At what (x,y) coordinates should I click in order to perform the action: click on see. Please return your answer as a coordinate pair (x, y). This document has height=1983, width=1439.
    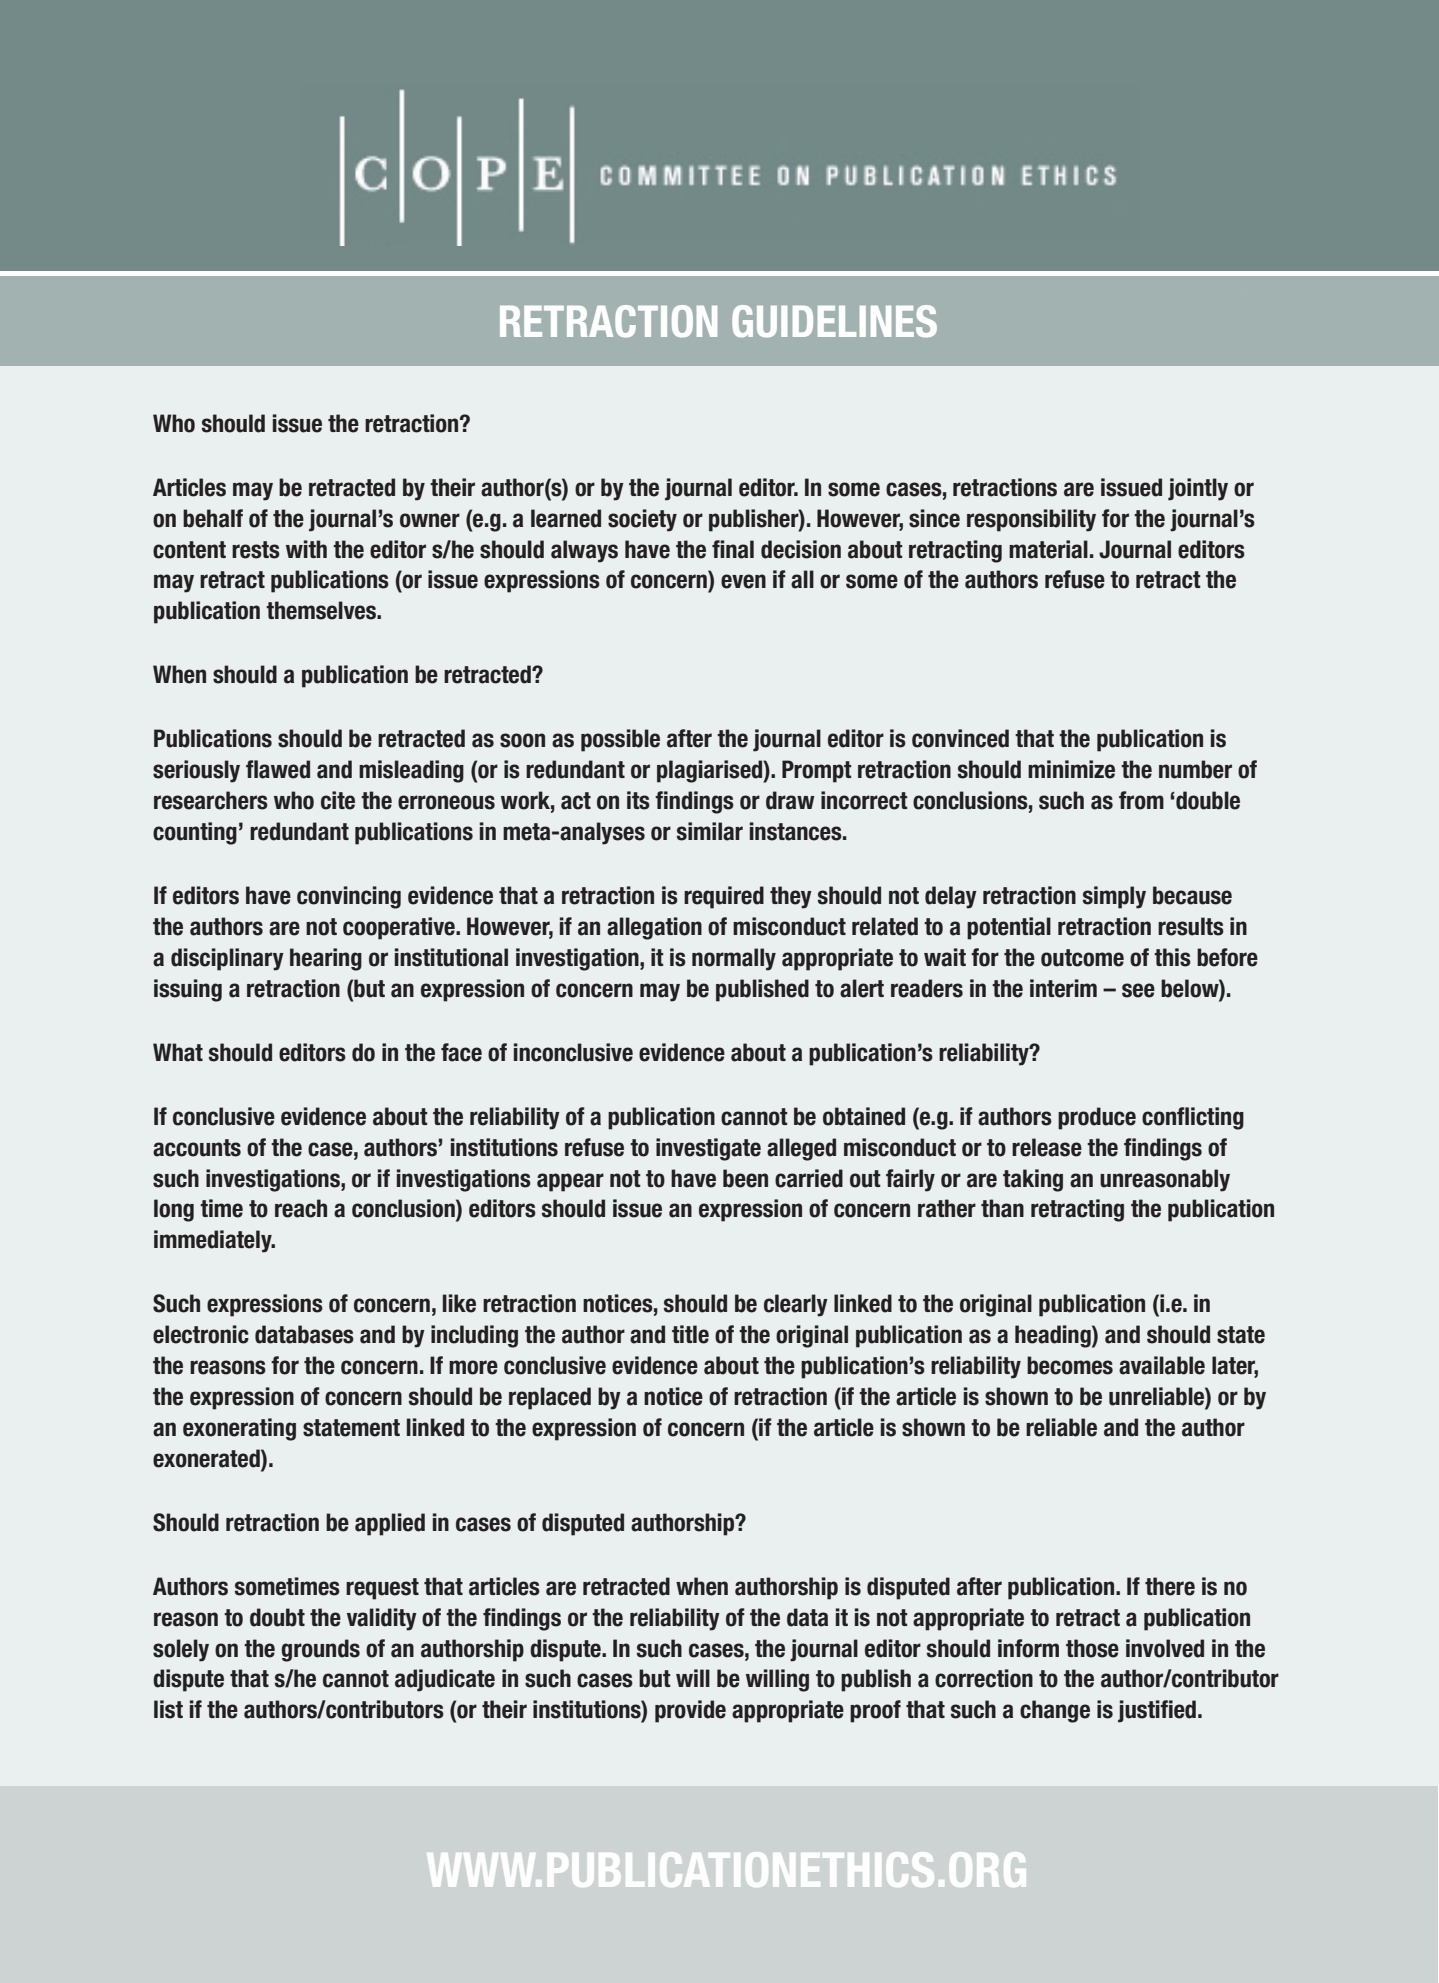
    Looking at the image, I should click on (1138, 990).
